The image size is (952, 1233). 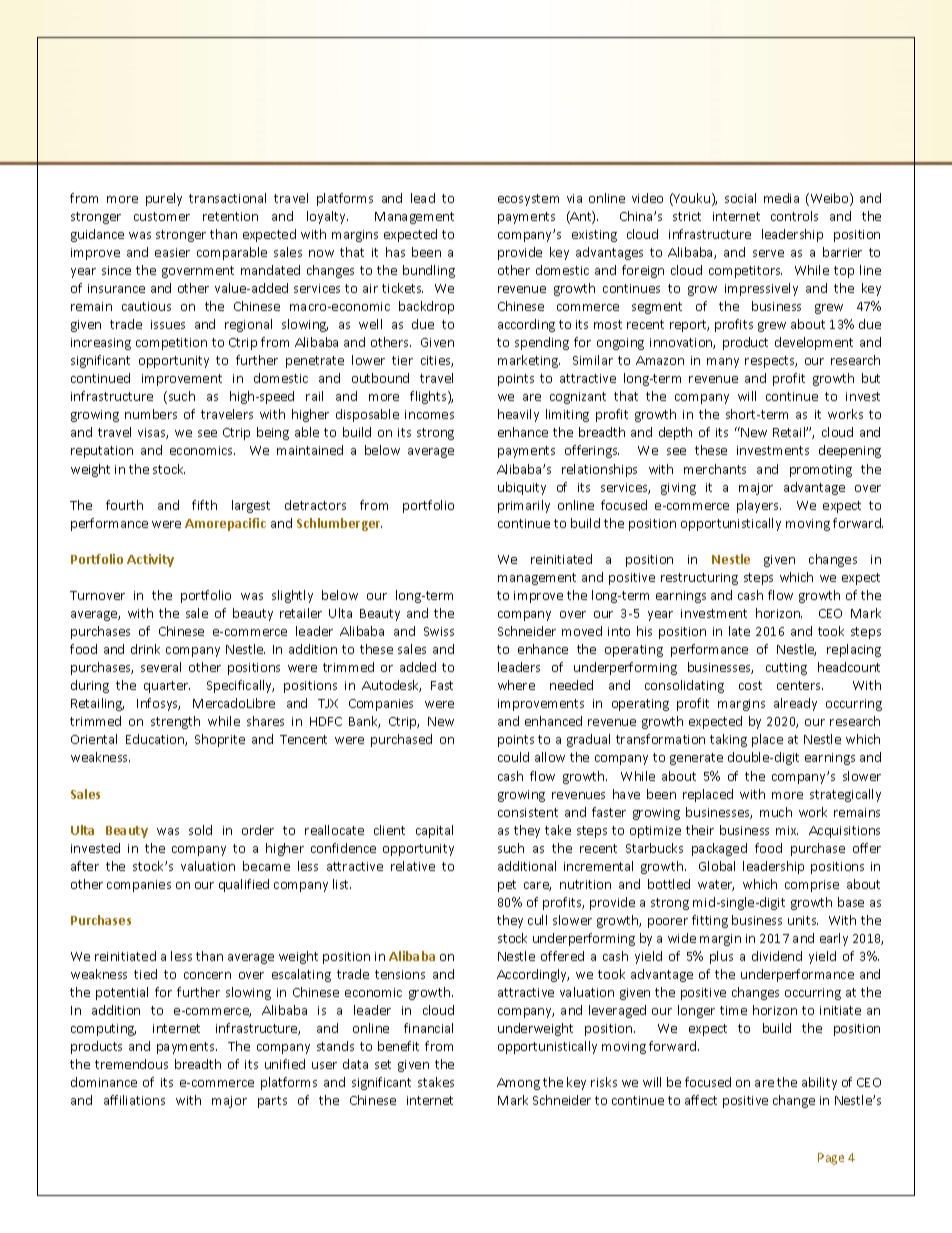 What do you see at coordinates (528, 200) in the document?
I see `ecosystem` at bounding box center [528, 200].
